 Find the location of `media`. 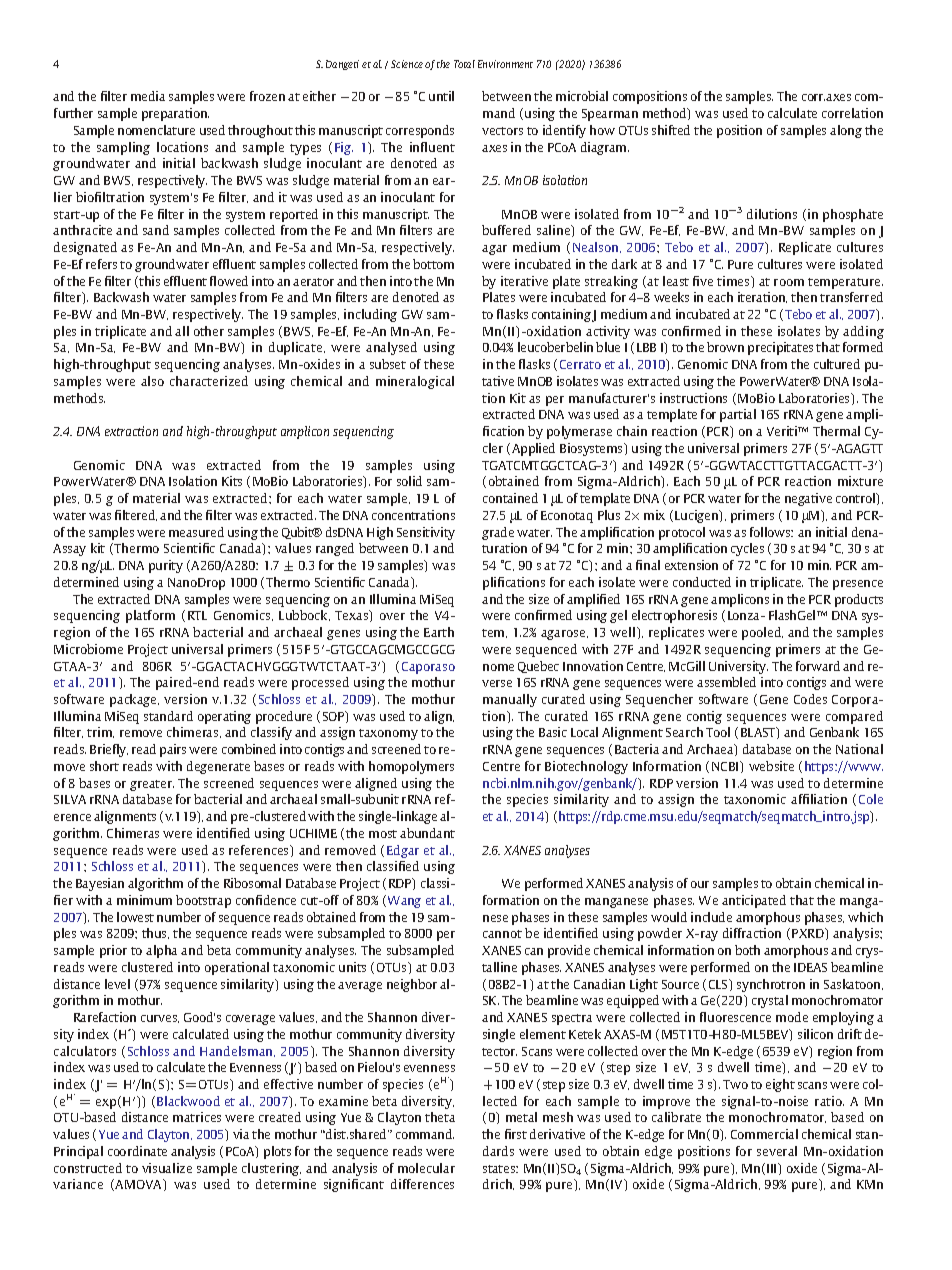

media is located at coordinates (148, 96).
